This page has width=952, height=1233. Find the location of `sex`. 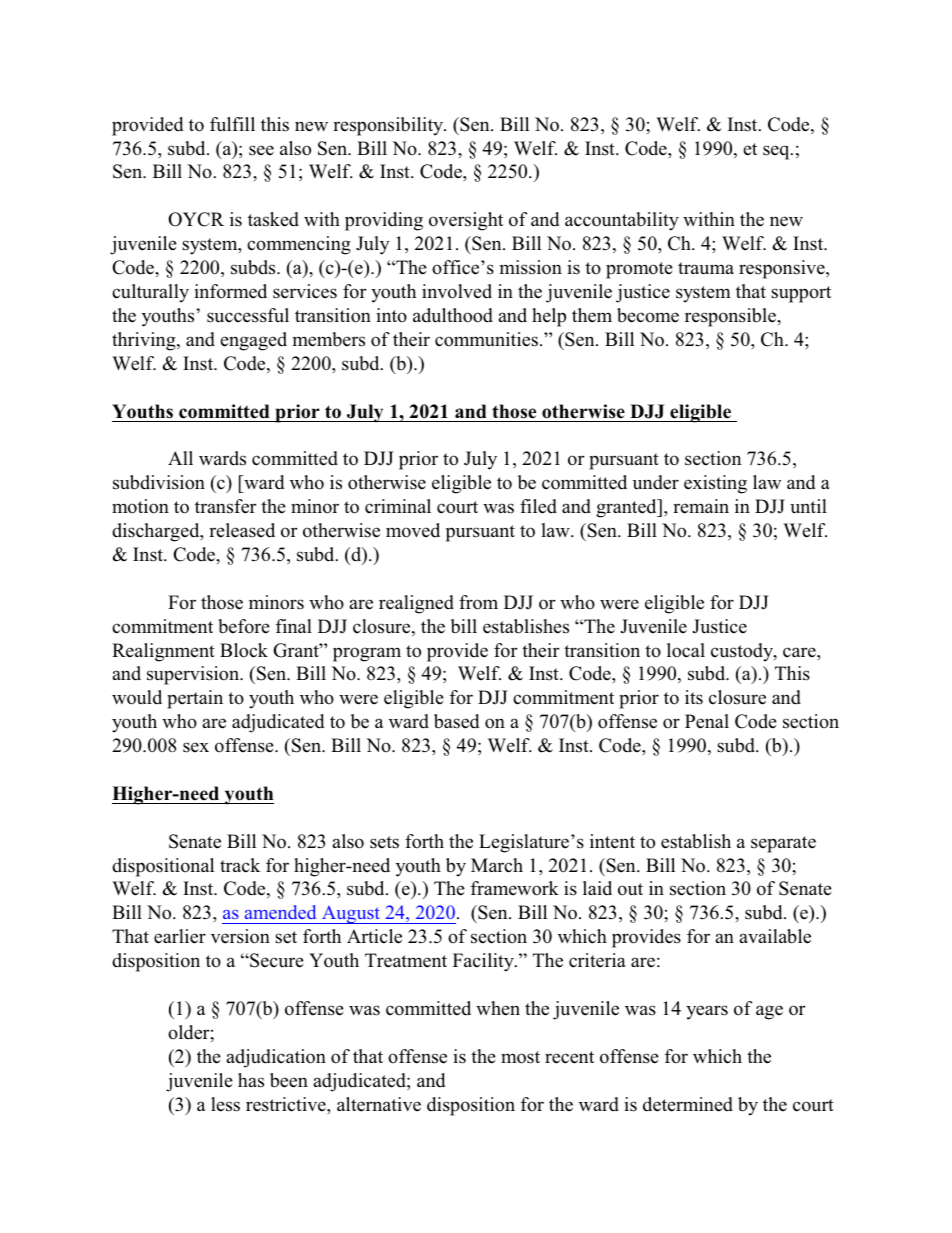

sex is located at coordinates (196, 747).
